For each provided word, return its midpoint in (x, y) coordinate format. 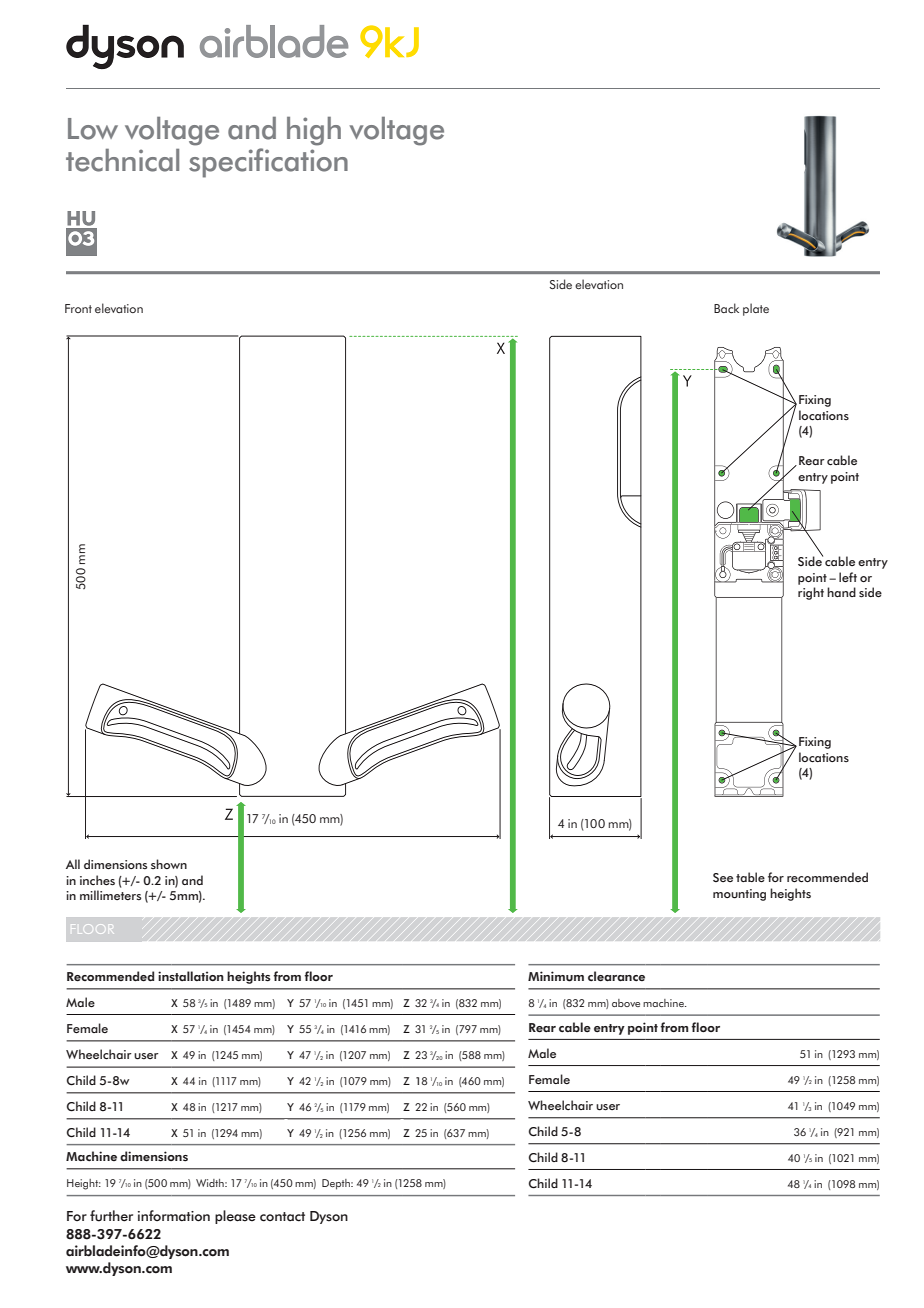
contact (282, 1217)
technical (122, 160)
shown (169, 864)
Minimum (556, 976)
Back (726, 308)
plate (756, 309)
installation (191, 976)
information (174, 1216)
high (314, 131)
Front (78, 308)
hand (841, 592)
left (848, 577)
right (811, 593)
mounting (739, 895)
